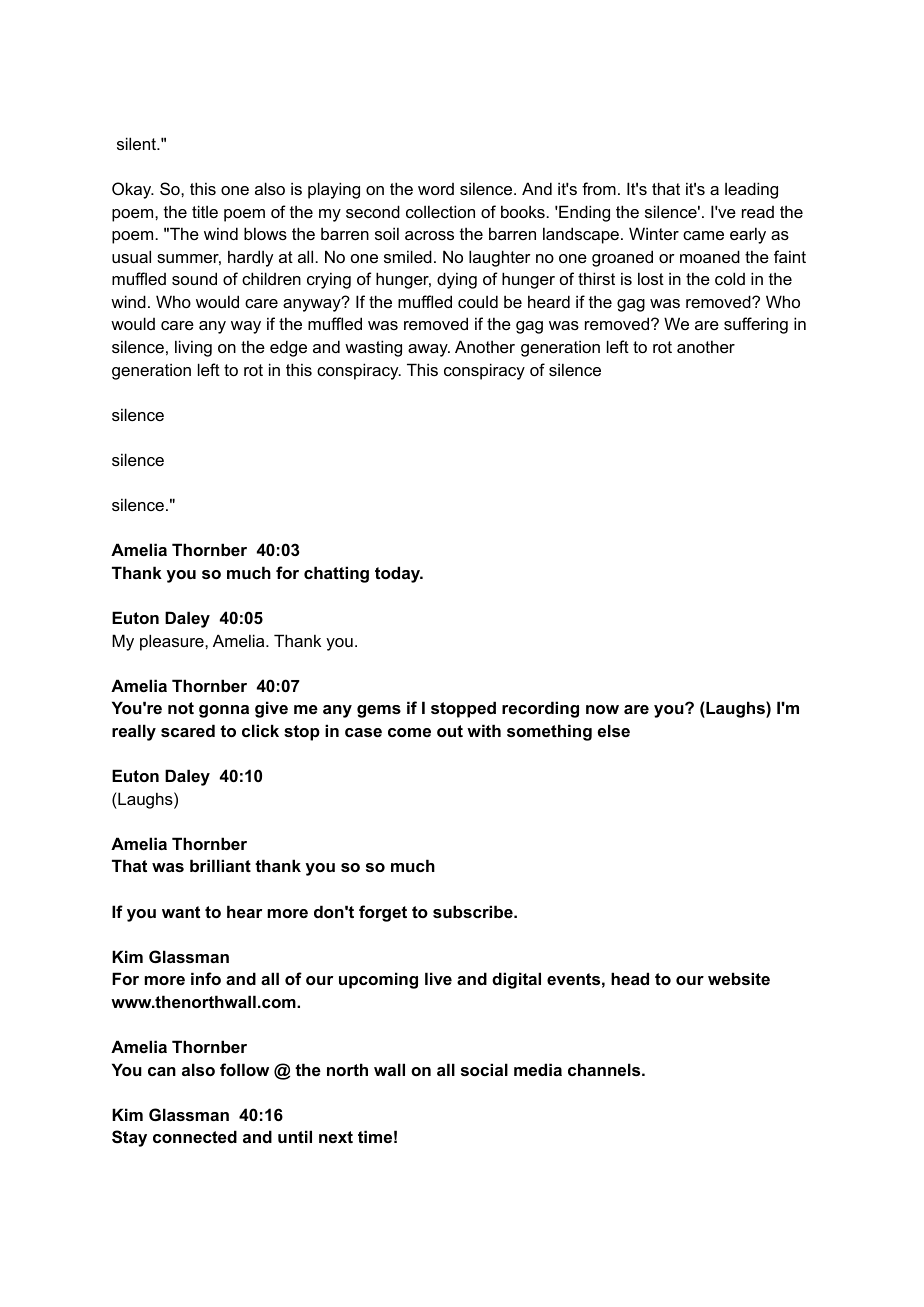 Image resolution: width=924 pixels, height=1307 pixels. Describe the element at coordinates (195, 1136) in the screenshot. I see `connected` at that location.
